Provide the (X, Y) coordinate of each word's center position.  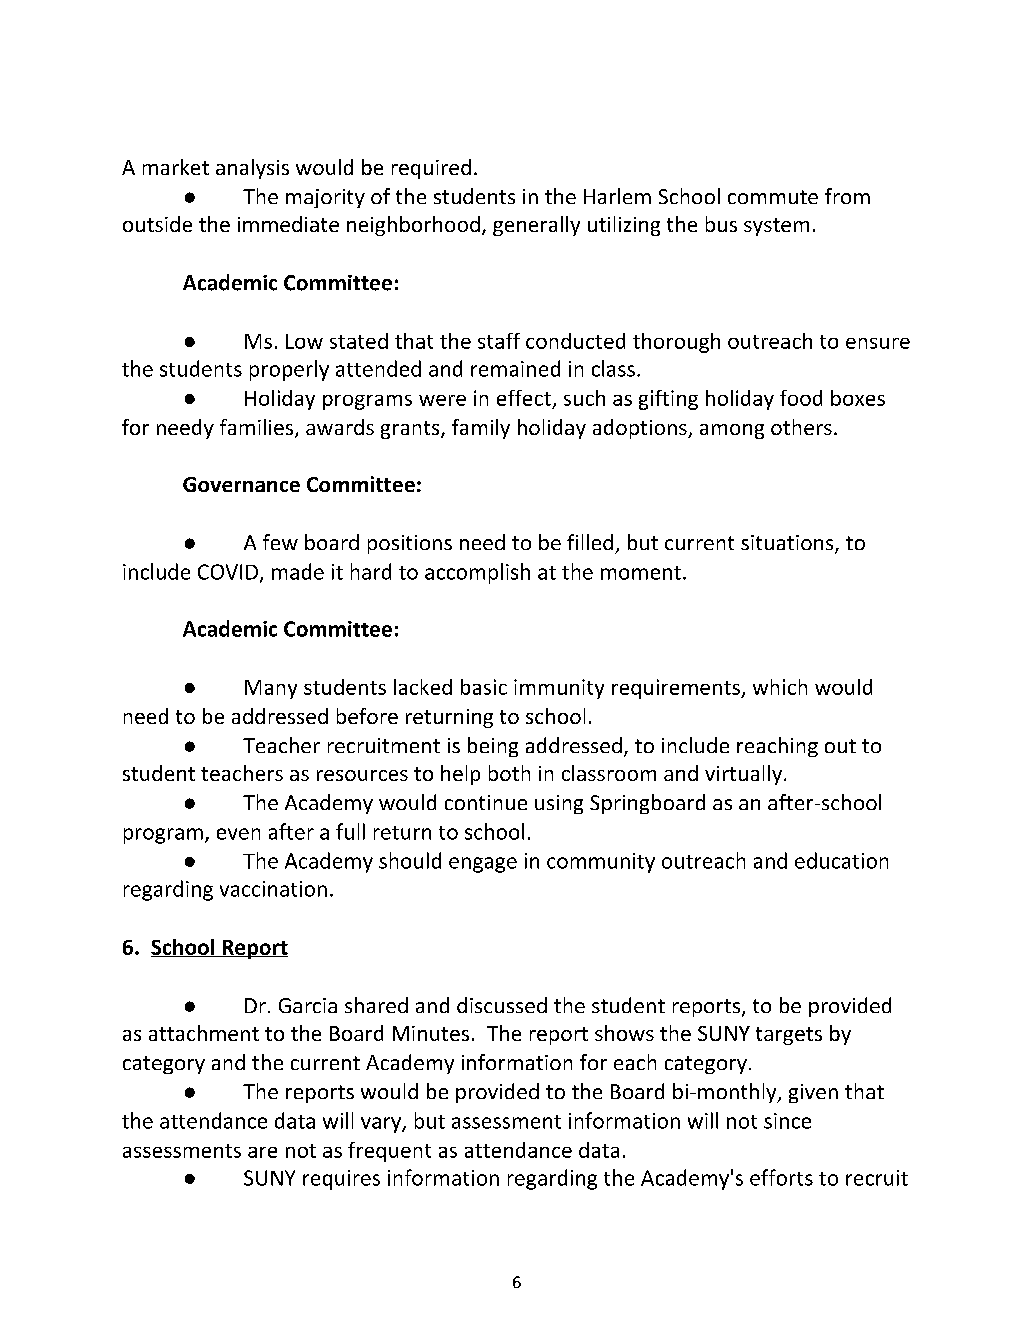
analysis (252, 169)
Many (271, 689)
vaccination (273, 889)
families (258, 428)
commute (773, 197)
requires (341, 1180)
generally (536, 226)
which (780, 687)
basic (484, 687)
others (801, 427)
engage (483, 865)
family (481, 429)
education (841, 860)
